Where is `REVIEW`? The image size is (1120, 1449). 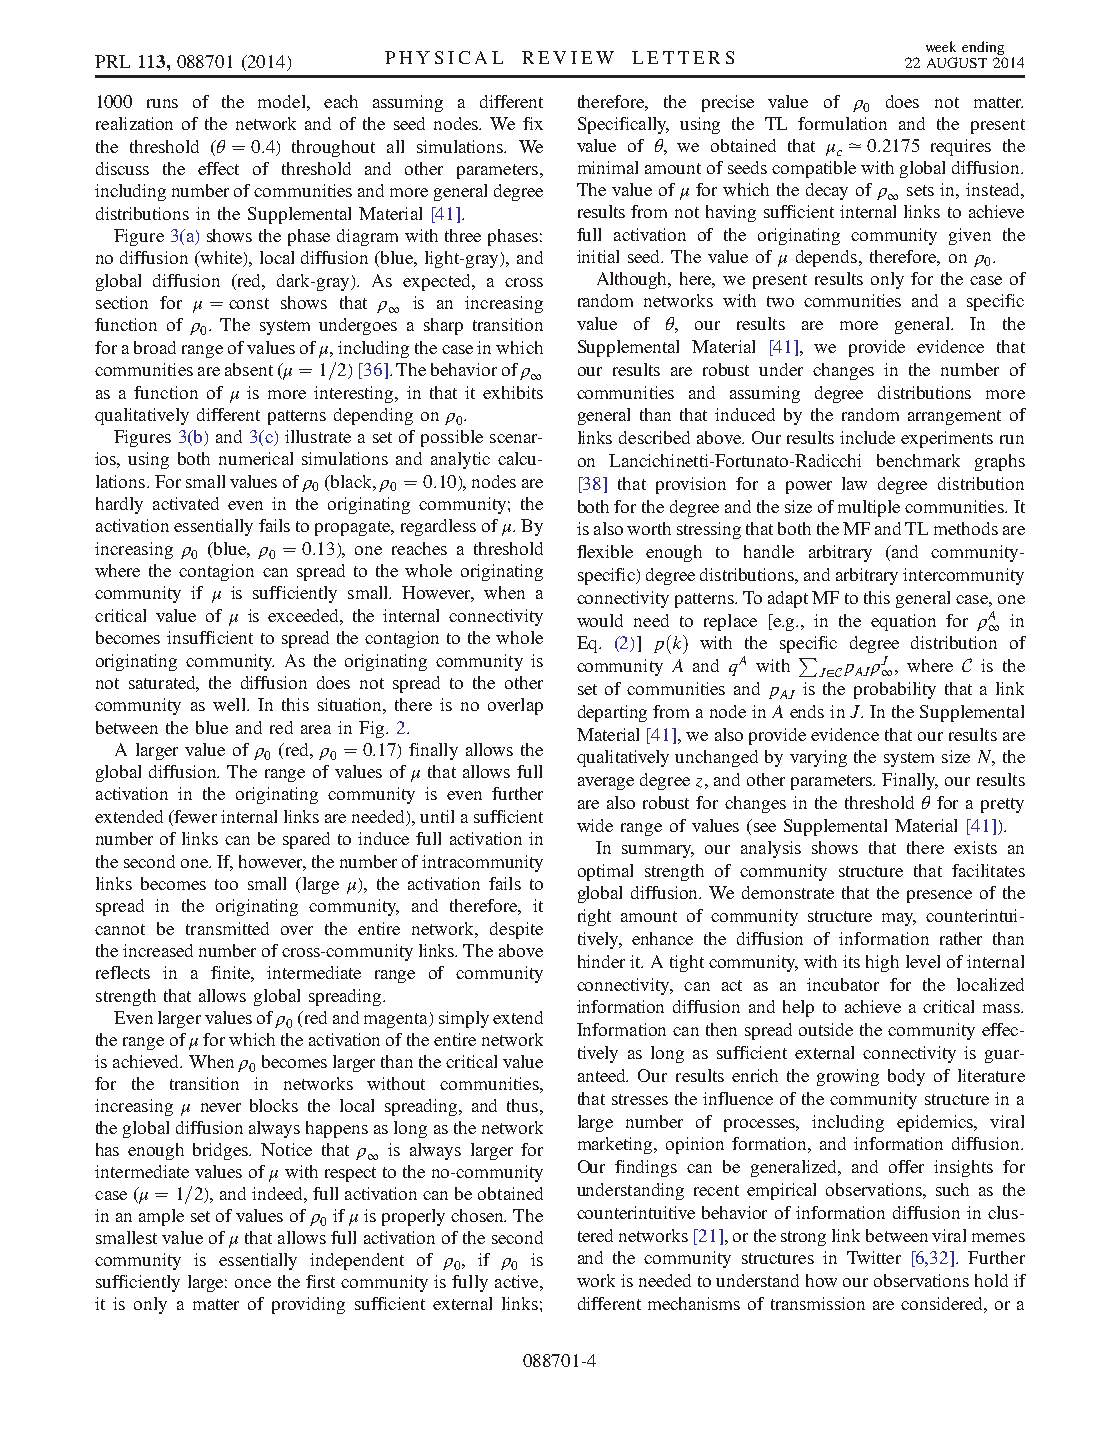
REVIEW is located at coordinates (568, 57).
